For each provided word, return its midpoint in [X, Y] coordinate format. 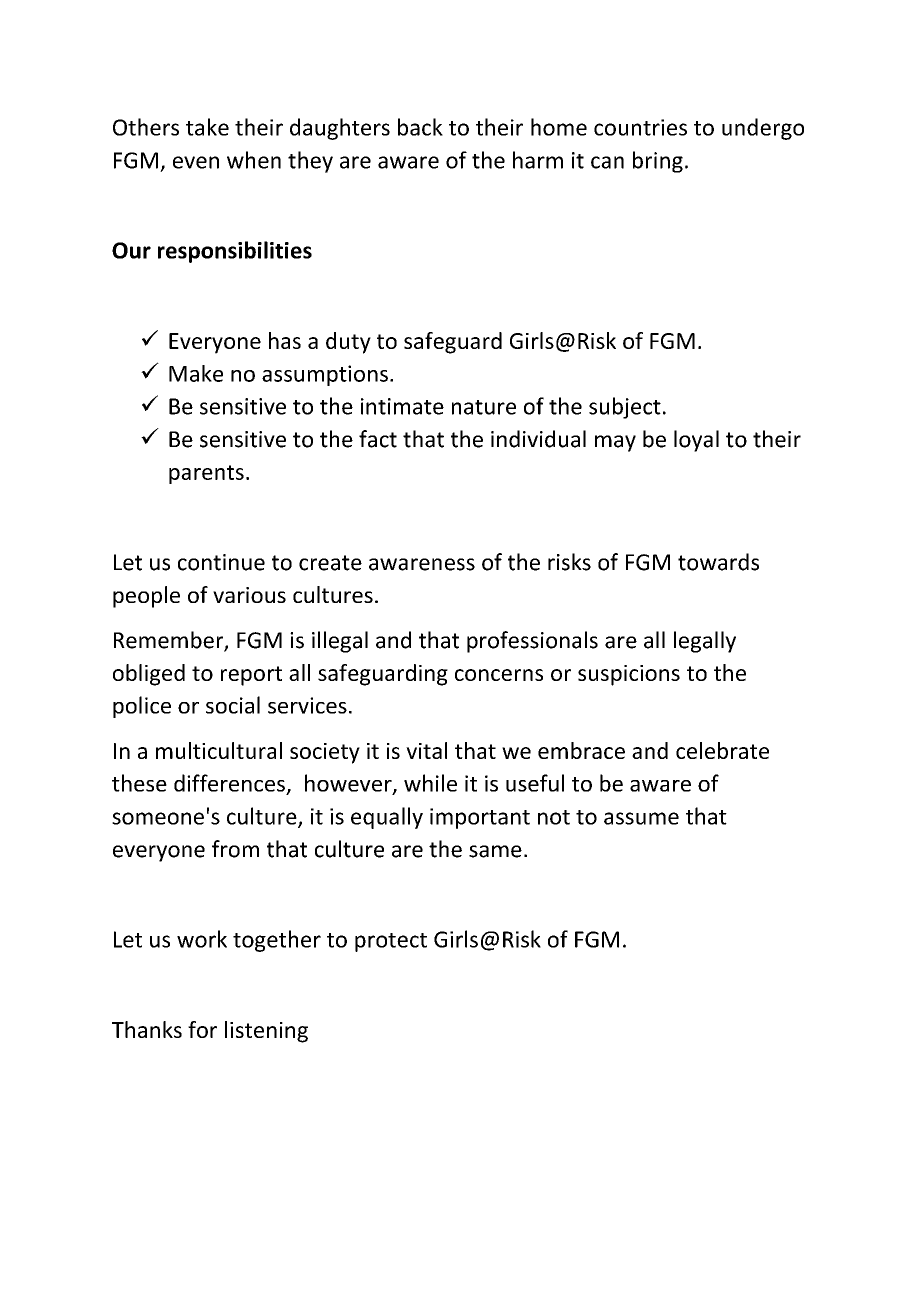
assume [641, 818]
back [420, 127]
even [196, 162]
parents [206, 474]
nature [484, 407]
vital [426, 750]
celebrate [722, 750]
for [202, 1029]
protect [391, 942]
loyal [696, 441]
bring [658, 162]
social [233, 705]
